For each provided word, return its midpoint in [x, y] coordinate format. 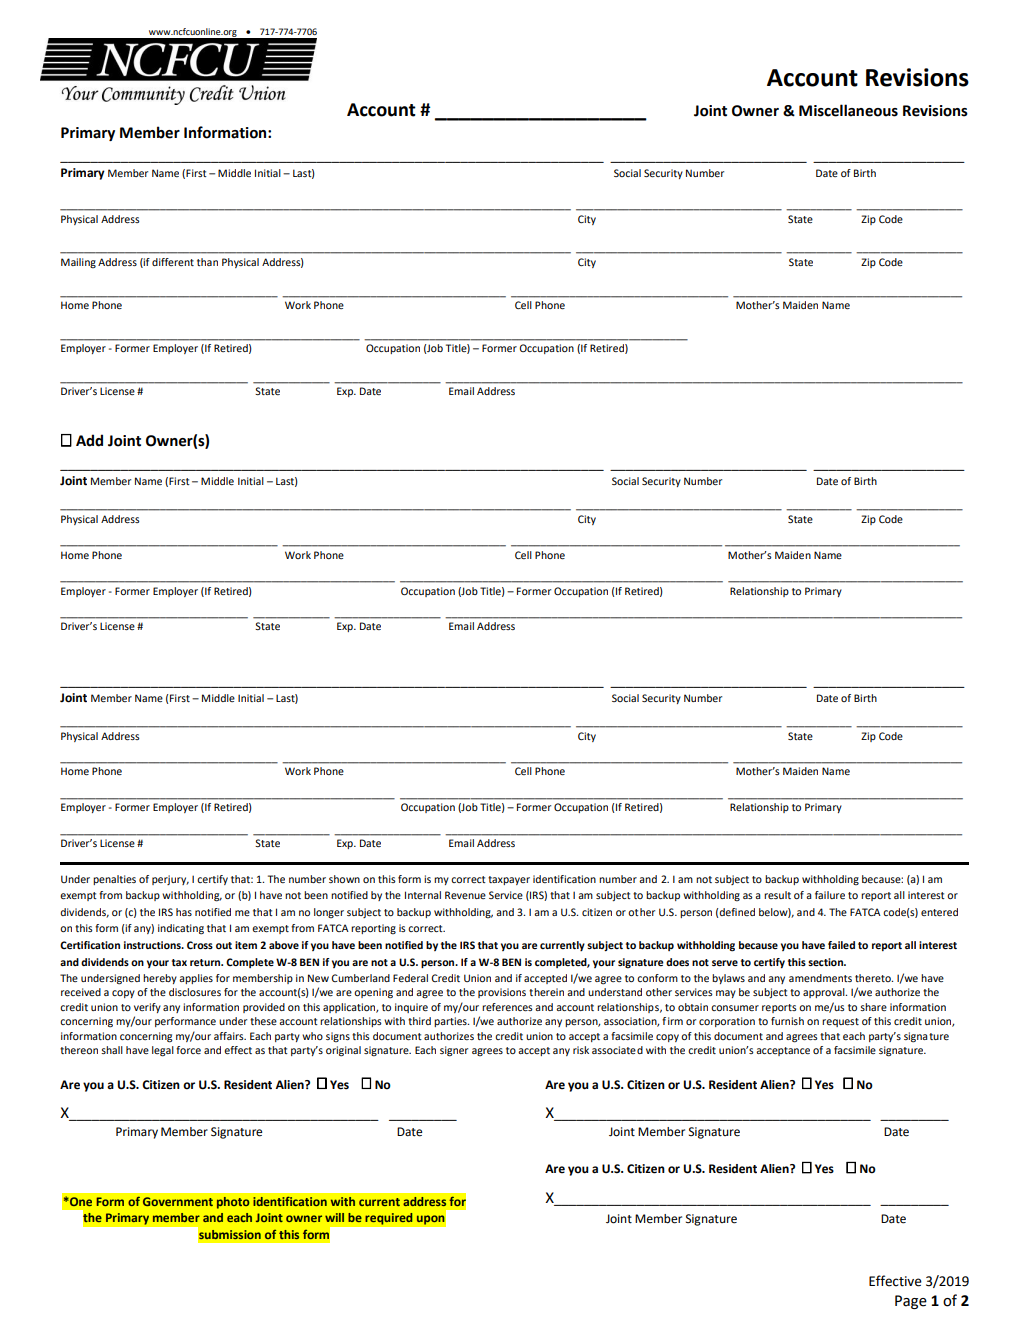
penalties [114, 880]
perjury [170, 880]
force [188, 1050]
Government [178, 1201]
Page [911, 1302]
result [777, 895]
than [207, 262]
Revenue [465, 895]
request [840, 1022]
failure [830, 895]
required [389, 1218]
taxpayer [509, 880]
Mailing [78, 263]
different [173, 262]
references [507, 1007]
